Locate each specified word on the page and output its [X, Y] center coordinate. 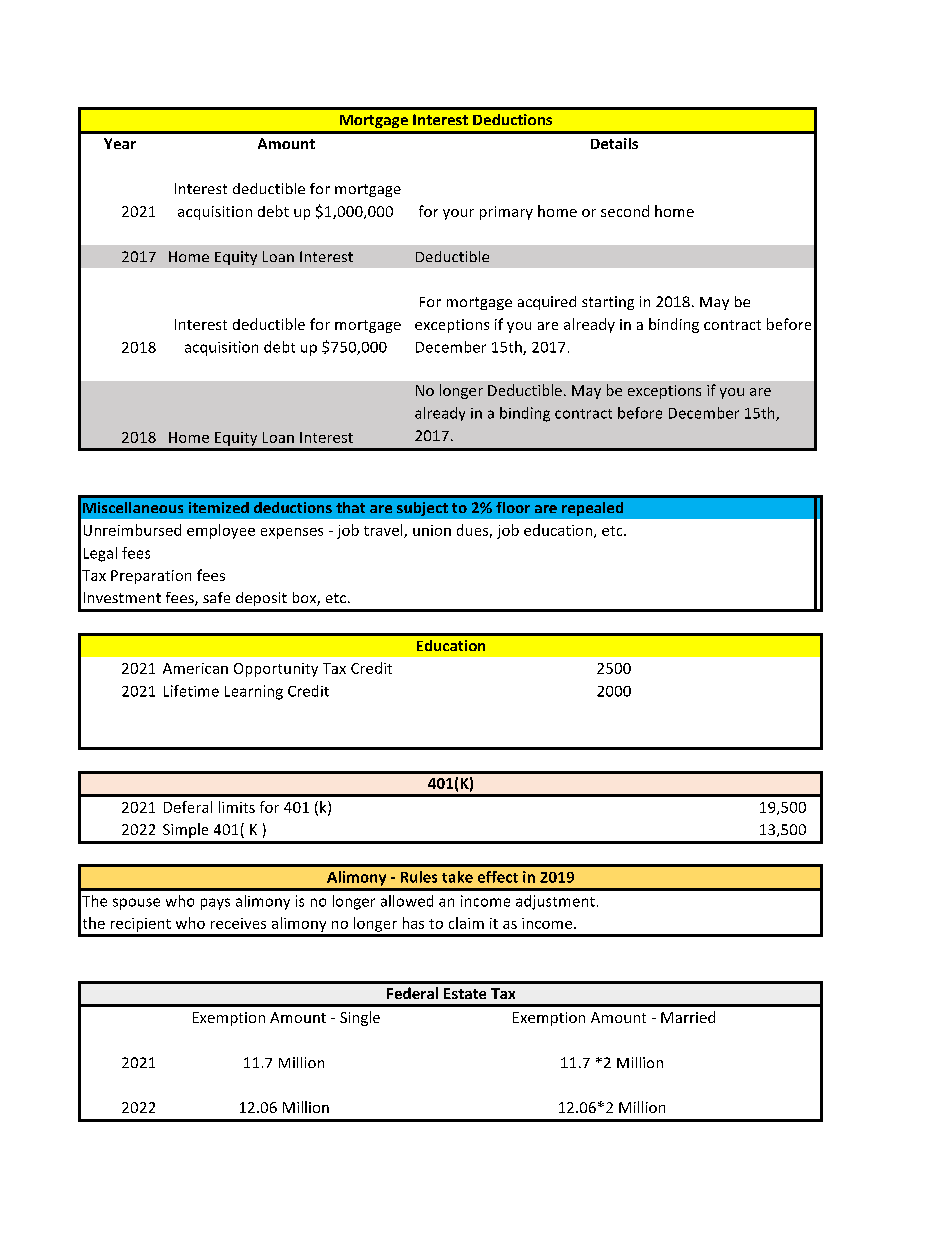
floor [513, 507]
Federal [412, 993]
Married [688, 1017]
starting [608, 303]
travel [384, 531]
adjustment [555, 902]
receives [238, 923]
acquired [547, 303]
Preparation [151, 577]
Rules [419, 877]
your [458, 214]
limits [237, 807]
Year [120, 143]
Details [614, 143]
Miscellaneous [133, 507]
